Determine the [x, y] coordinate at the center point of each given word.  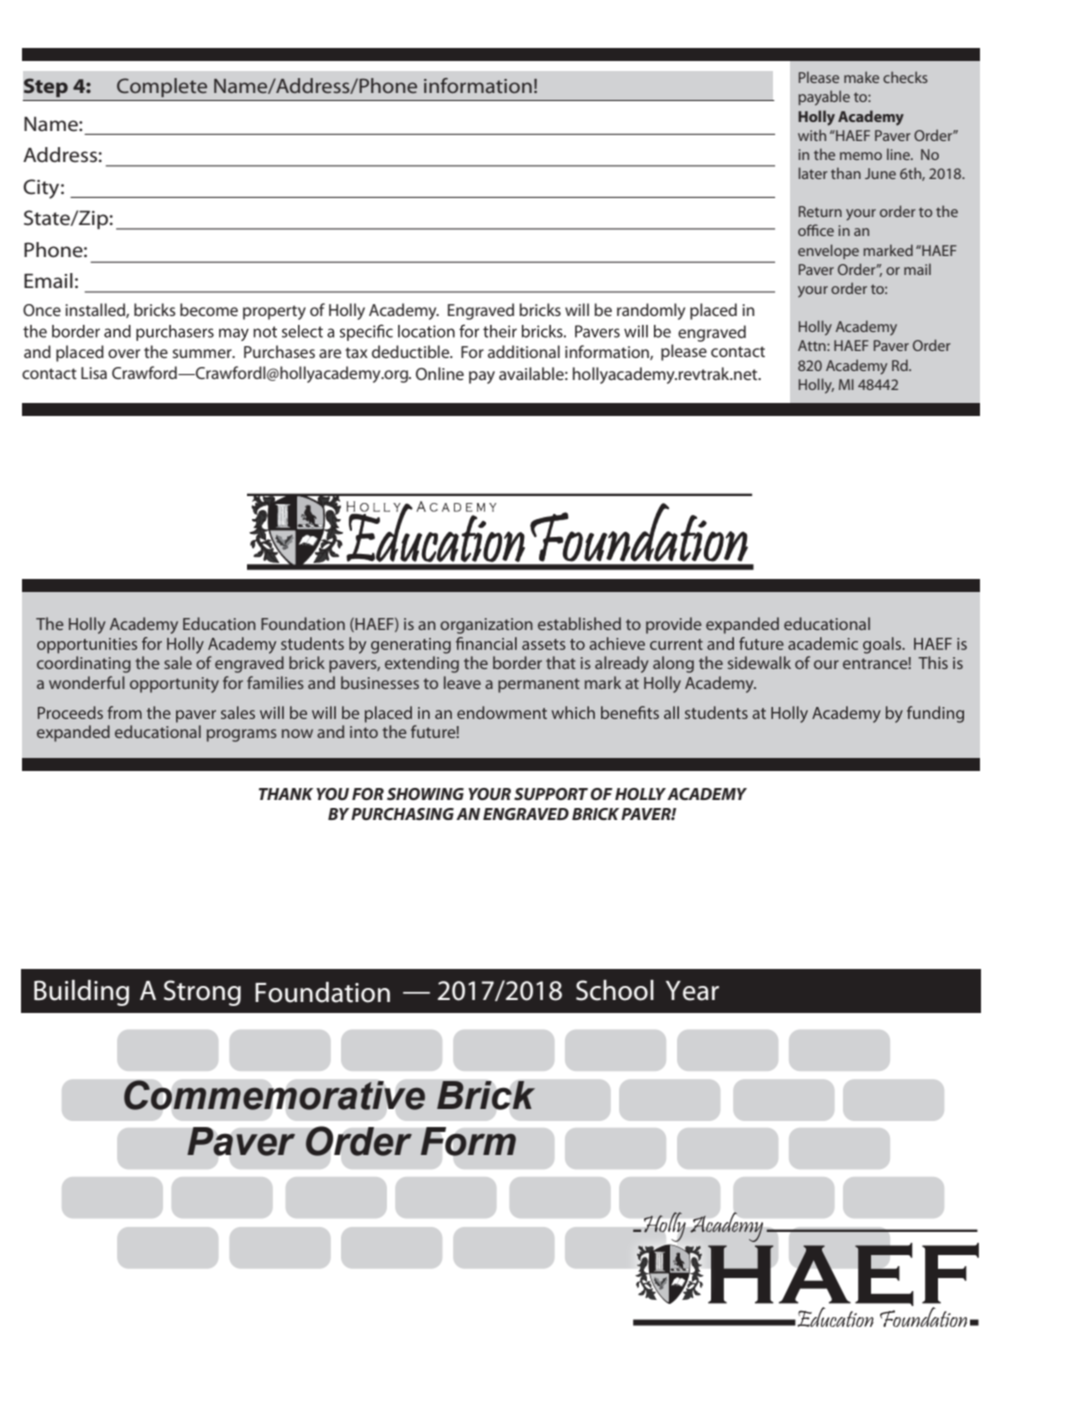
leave [462, 682]
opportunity [174, 685]
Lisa [94, 373]
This [933, 662]
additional [524, 351]
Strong [202, 993]
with [812, 135]
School [615, 990]
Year [692, 991]
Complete [162, 87]
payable [824, 98]
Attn [813, 345]
